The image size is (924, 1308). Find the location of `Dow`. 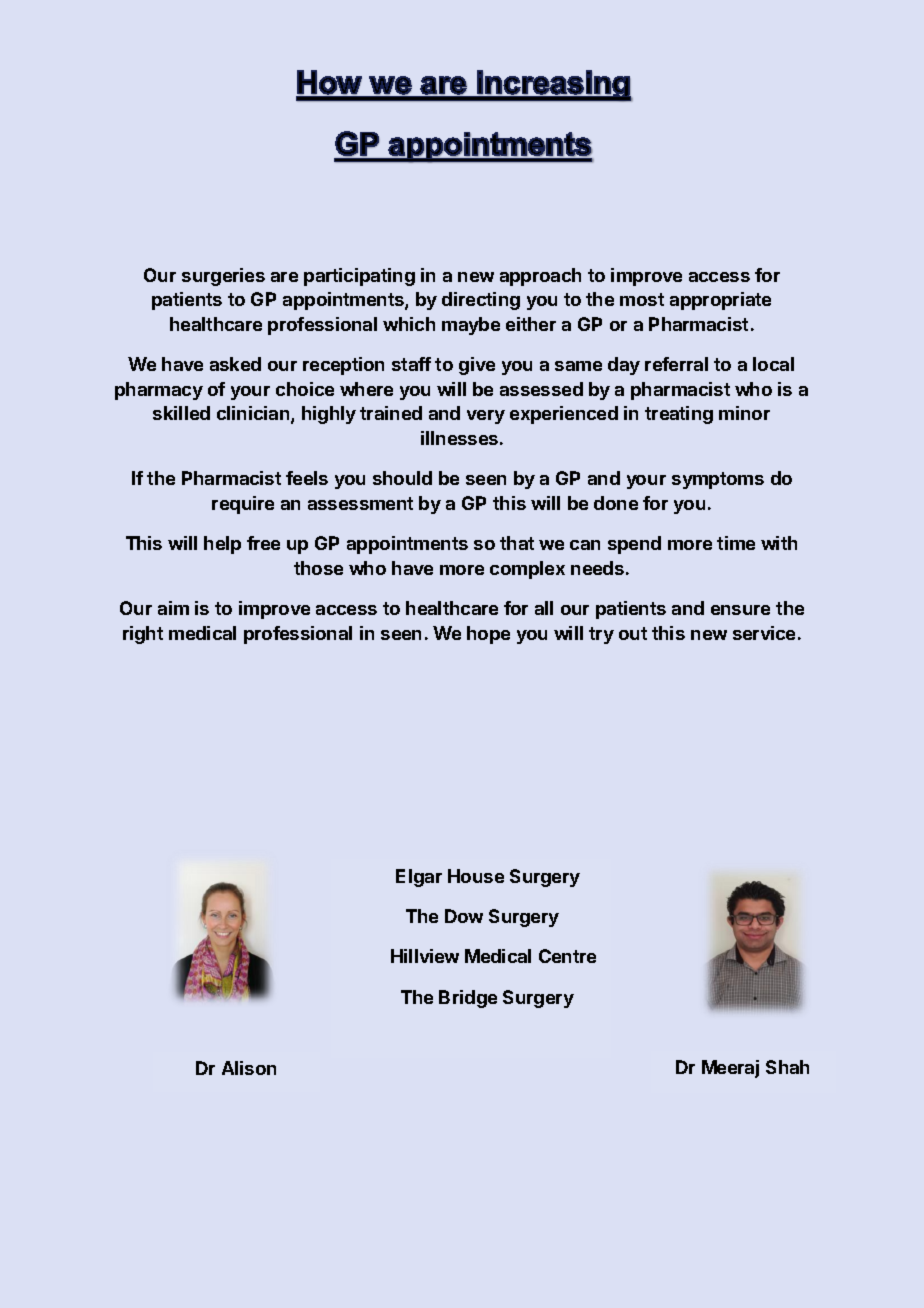

Dow is located at coordinates (464, 916).
